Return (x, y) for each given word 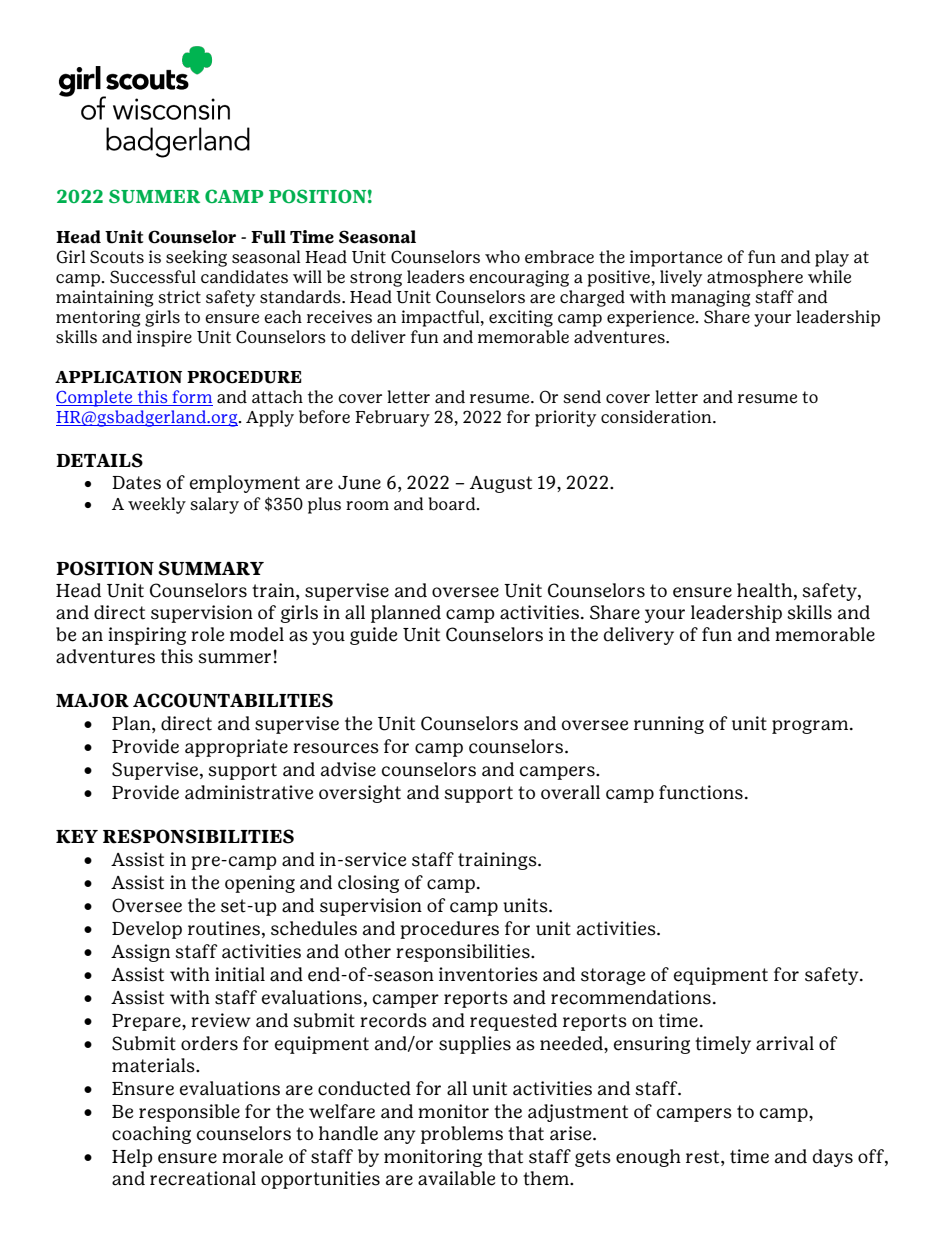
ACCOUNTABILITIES (233, 700)
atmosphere (755, 278)
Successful (153, 277)
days (833, 1158)
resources (336, 748)
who (502, 256)
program (810, 727)
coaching (151, 1135)
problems (462, 1135)
